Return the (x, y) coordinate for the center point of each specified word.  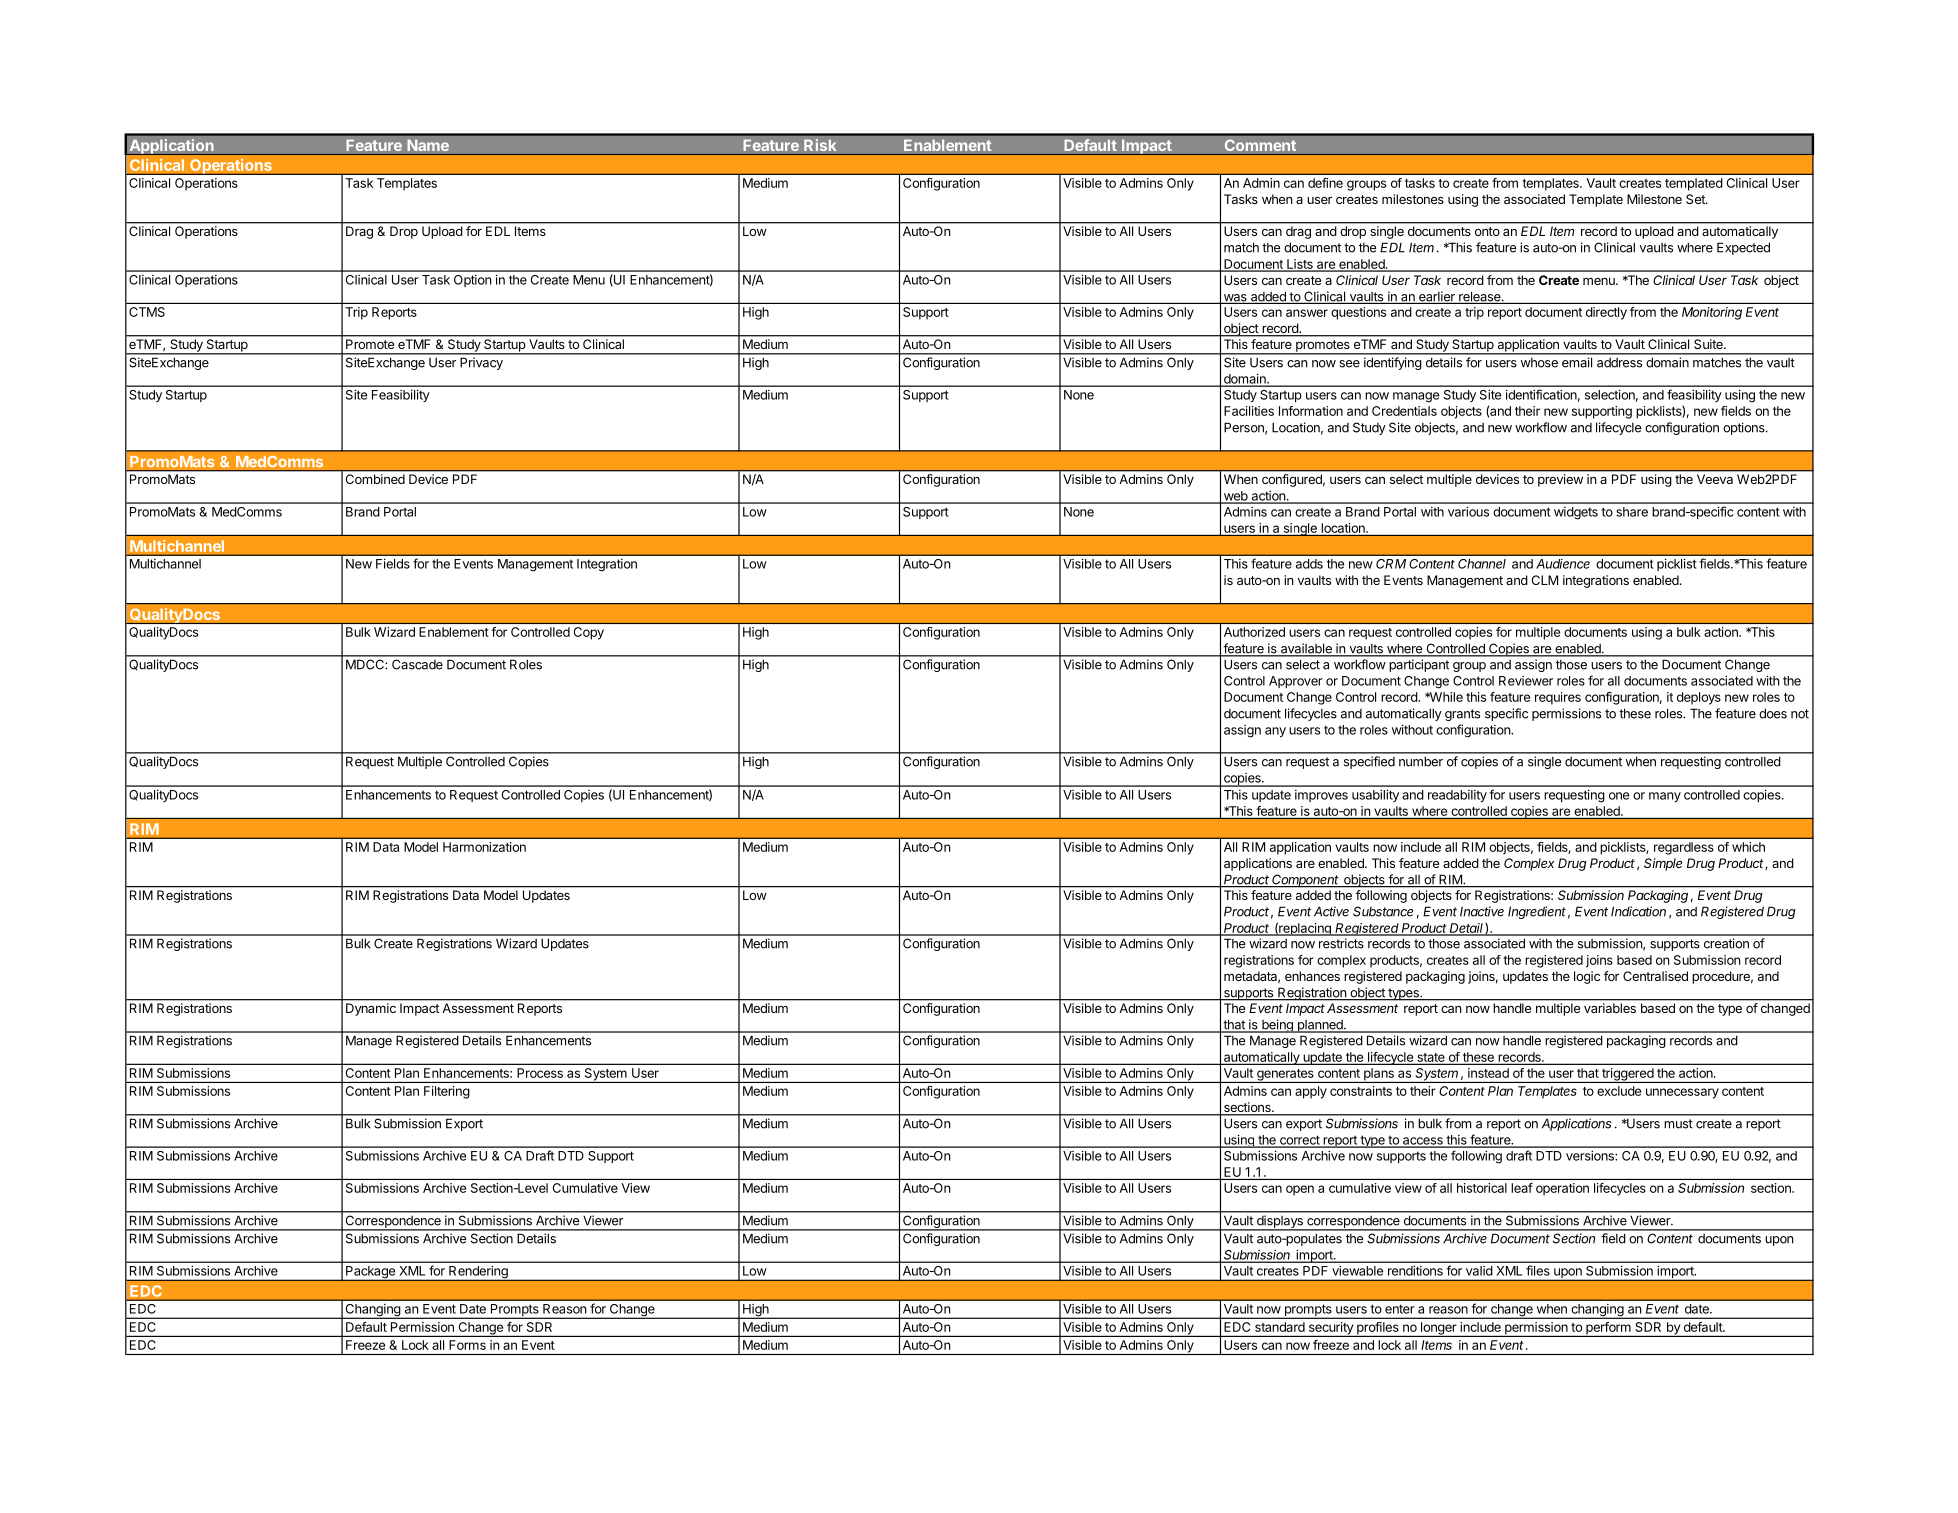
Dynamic (371, 1009)
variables (1610, 1008)
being (1277, 1026)
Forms (467, 1345)
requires (1558, 698)
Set (1696, 199)
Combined (375, 479)
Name (428, 145)
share (1632, 512)
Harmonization (484, 847)
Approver (1296, 682)
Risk (820, 145)
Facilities (1249, 411)
